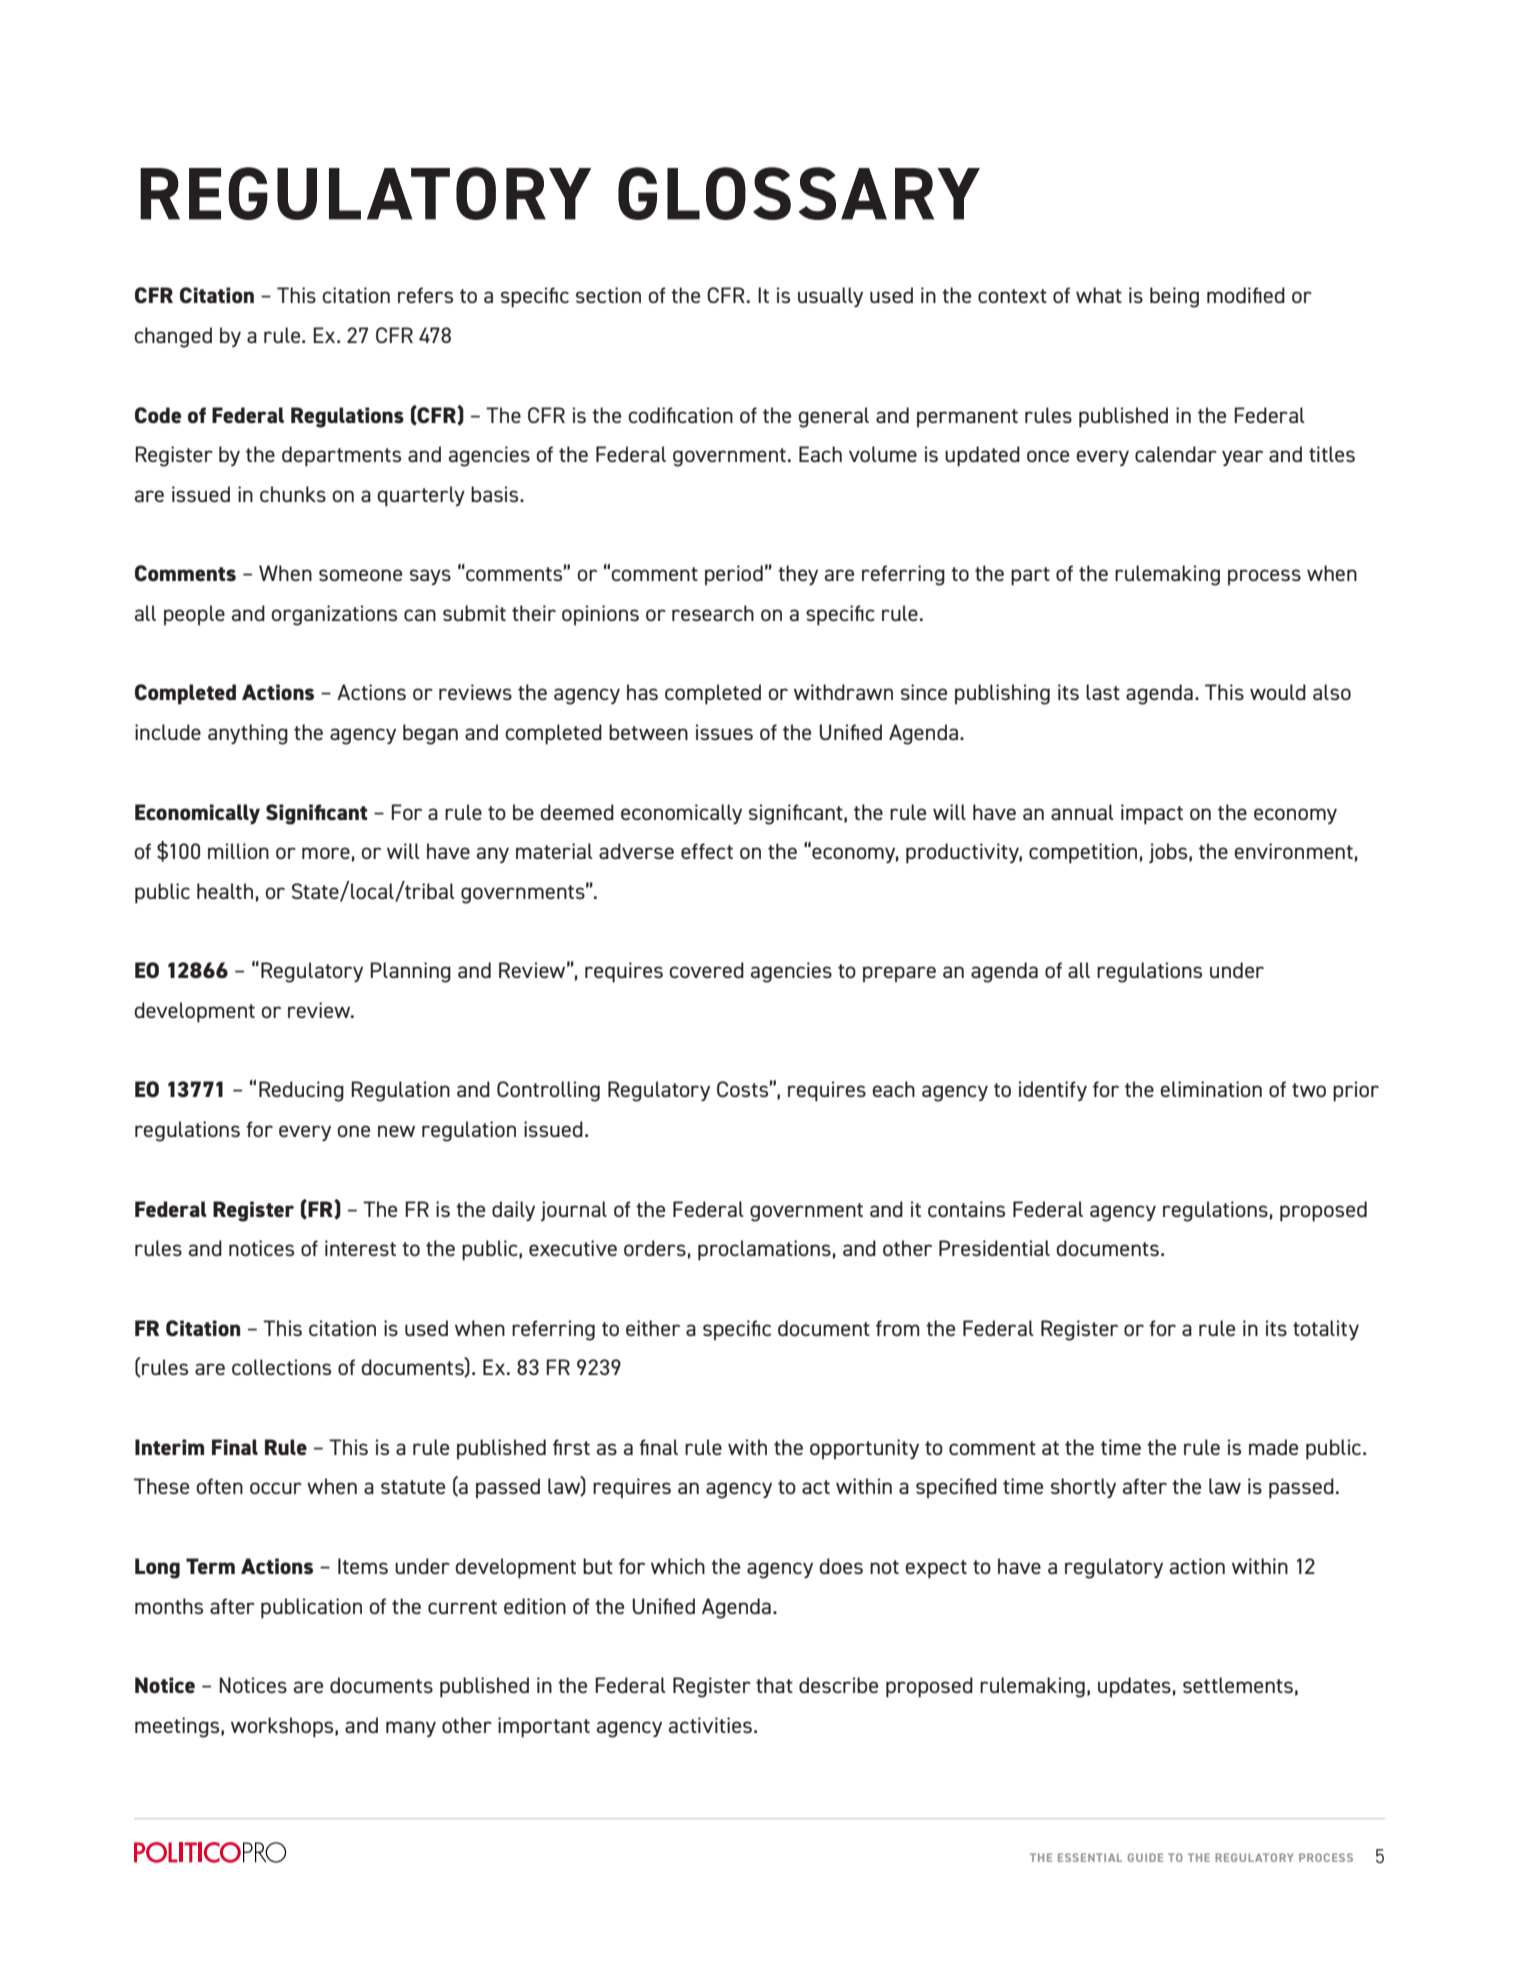 This screenshot has width=1519, height=1965. What do you see at coordinates (281, 1367) in the screenshot?
I see `collections` at bounding box center [281, 1367].
